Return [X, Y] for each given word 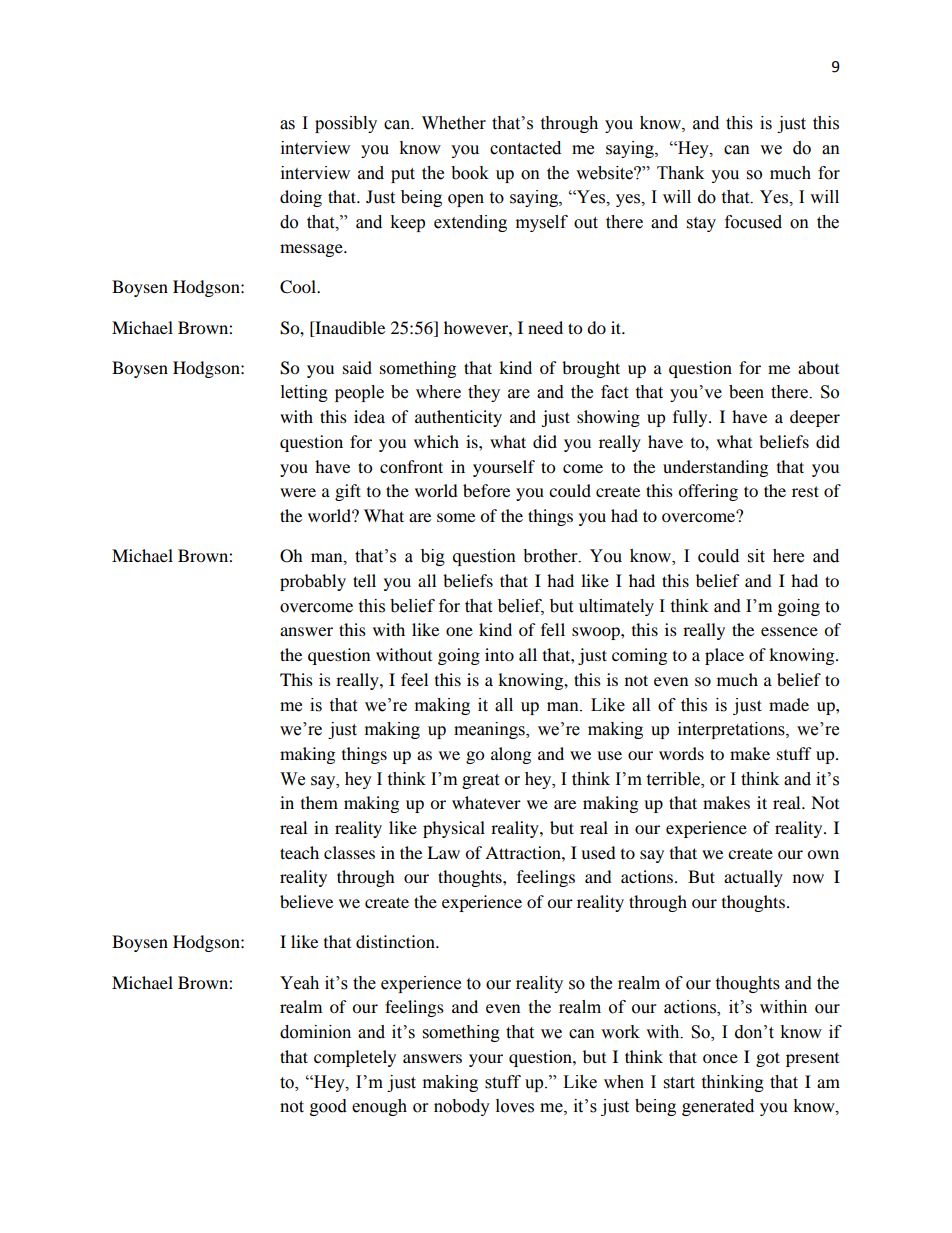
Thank [680, 173]
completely [355, 1058]
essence [789, 631]
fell [553, 629]
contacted [525, 148]
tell [364, 580]
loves [515, 1106]
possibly [346, 124]
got [768, 1059]
